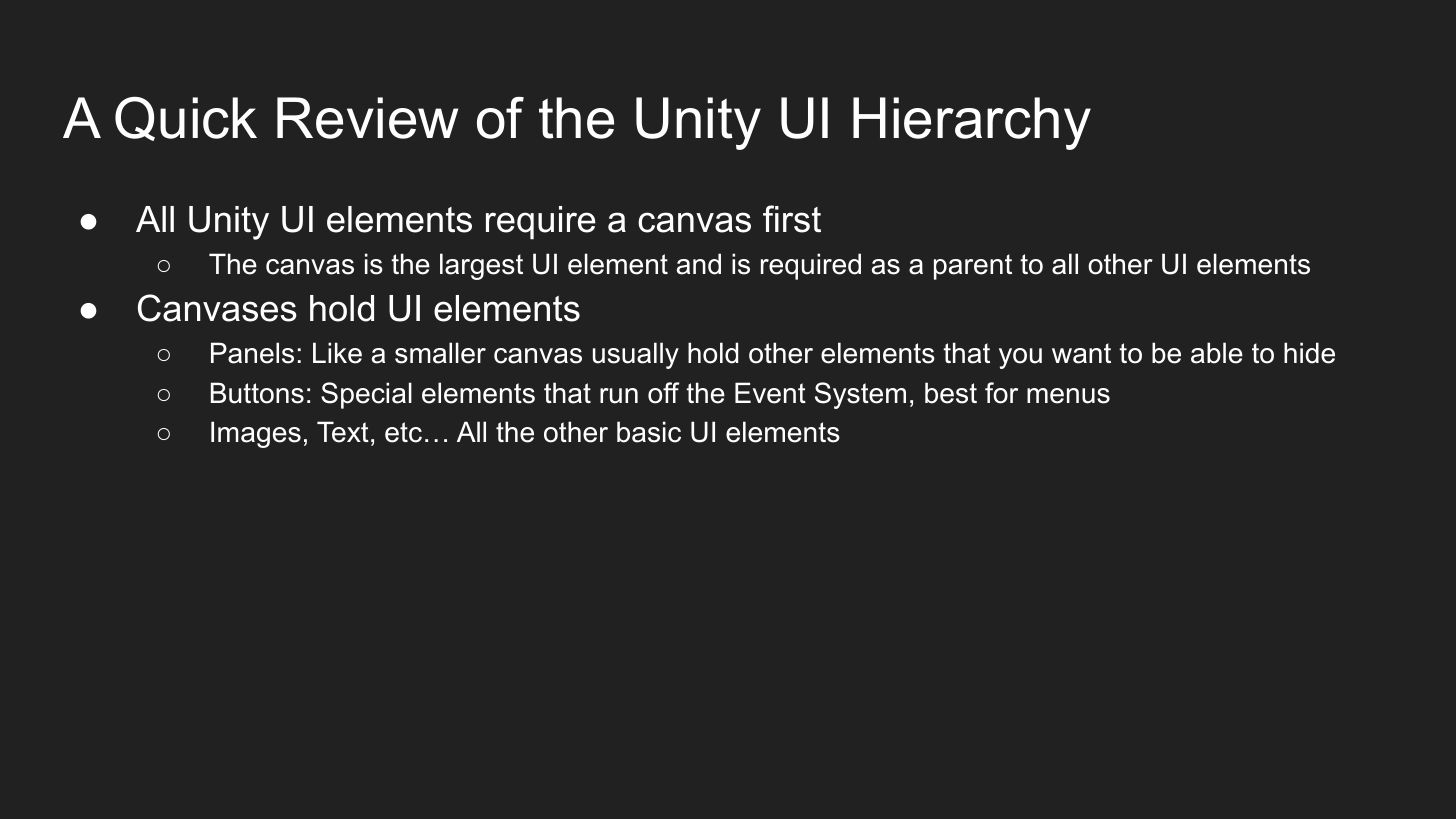  Describe the element at coordinates (343, 432) in the screenshot. I see `Text` at that location.
